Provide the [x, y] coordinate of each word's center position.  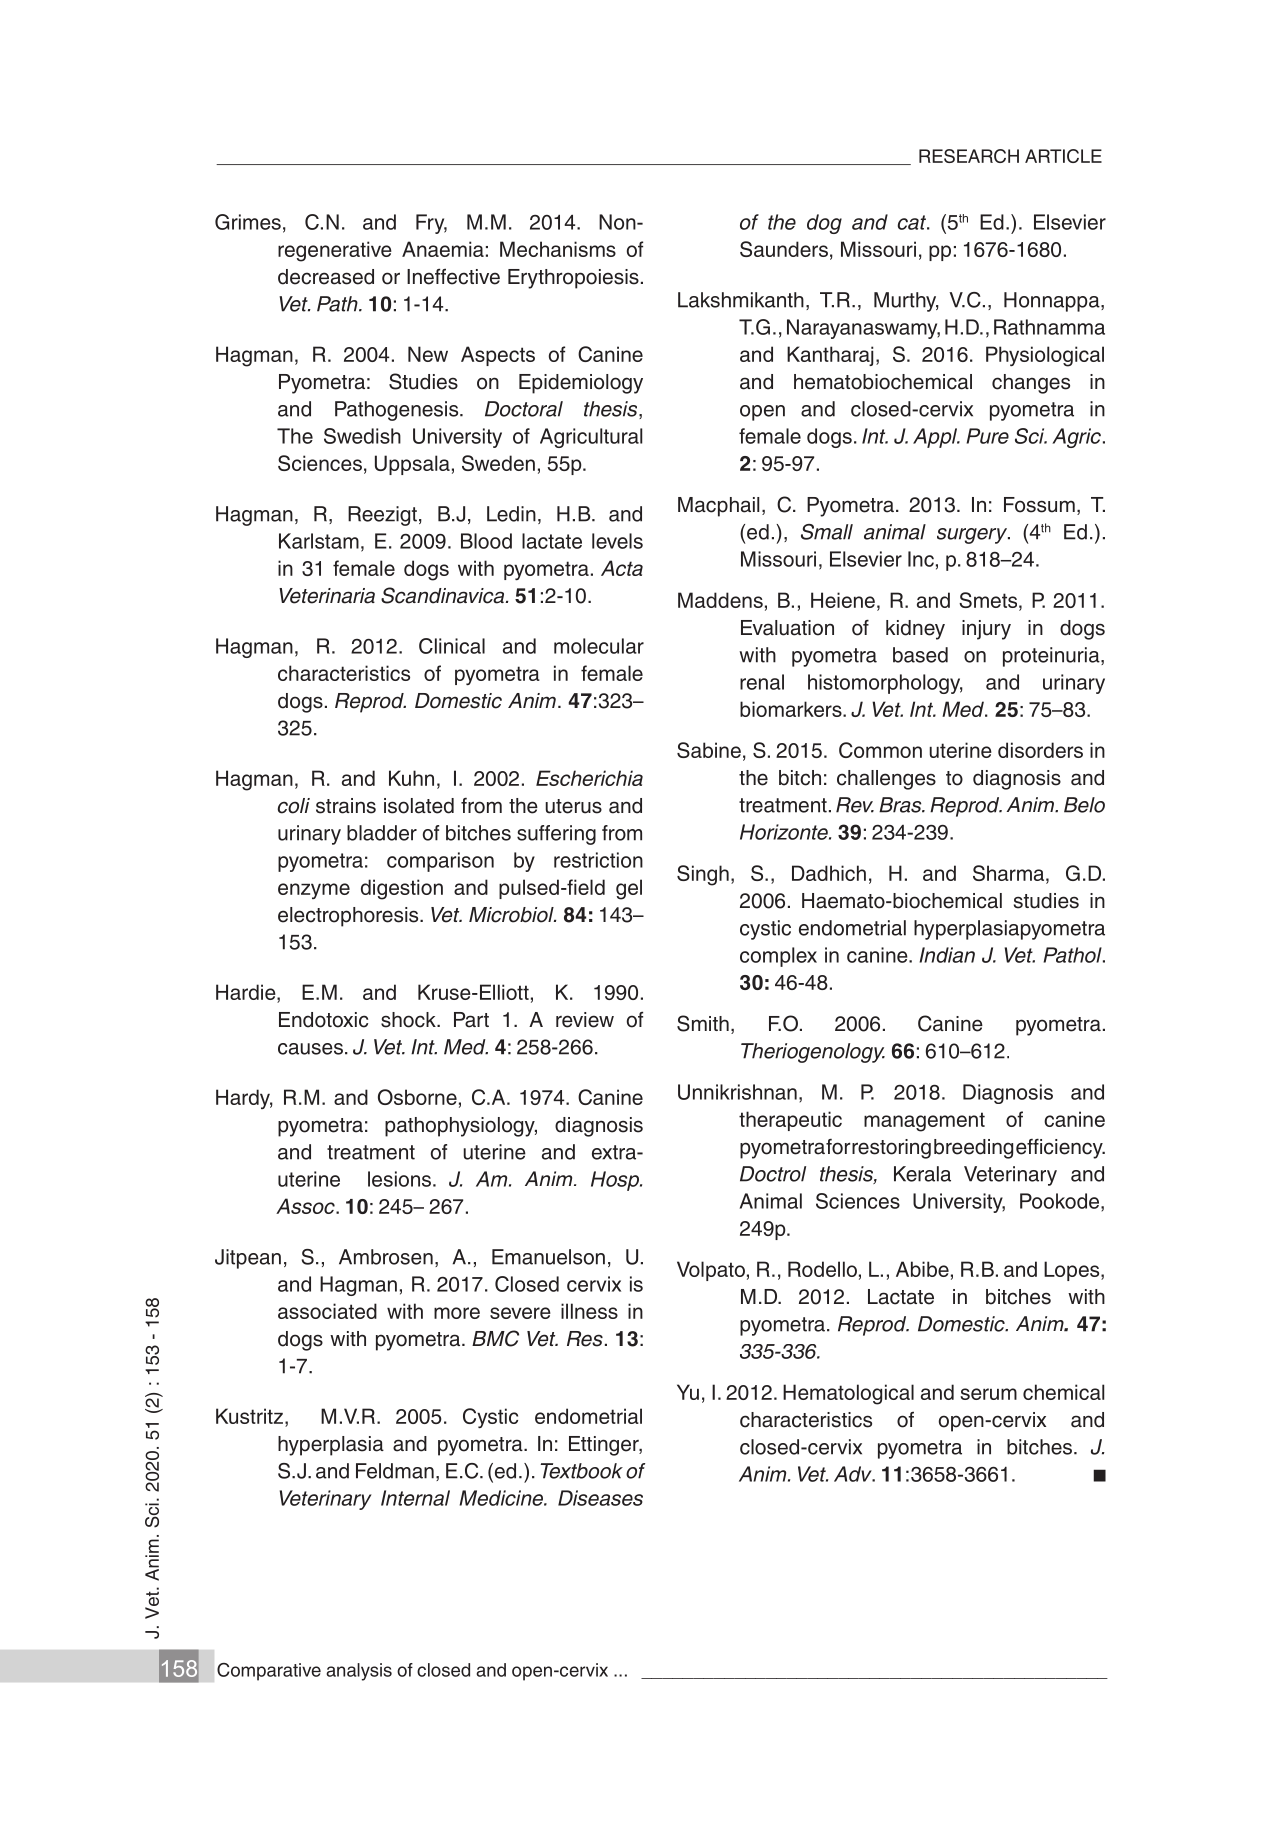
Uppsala [412, 465]
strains [346, 806]
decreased [326, 277]
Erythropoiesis [573, 279]
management [924, 1122]
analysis [359, 1672]
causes [310, 1049]
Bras [901, 805]
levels [617, 541]
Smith [703, 1023]
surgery [973, 536]
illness [589, 1311]
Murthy [906, 302]
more [457, 1313]
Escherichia [589, 778]
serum [988, 1394]
